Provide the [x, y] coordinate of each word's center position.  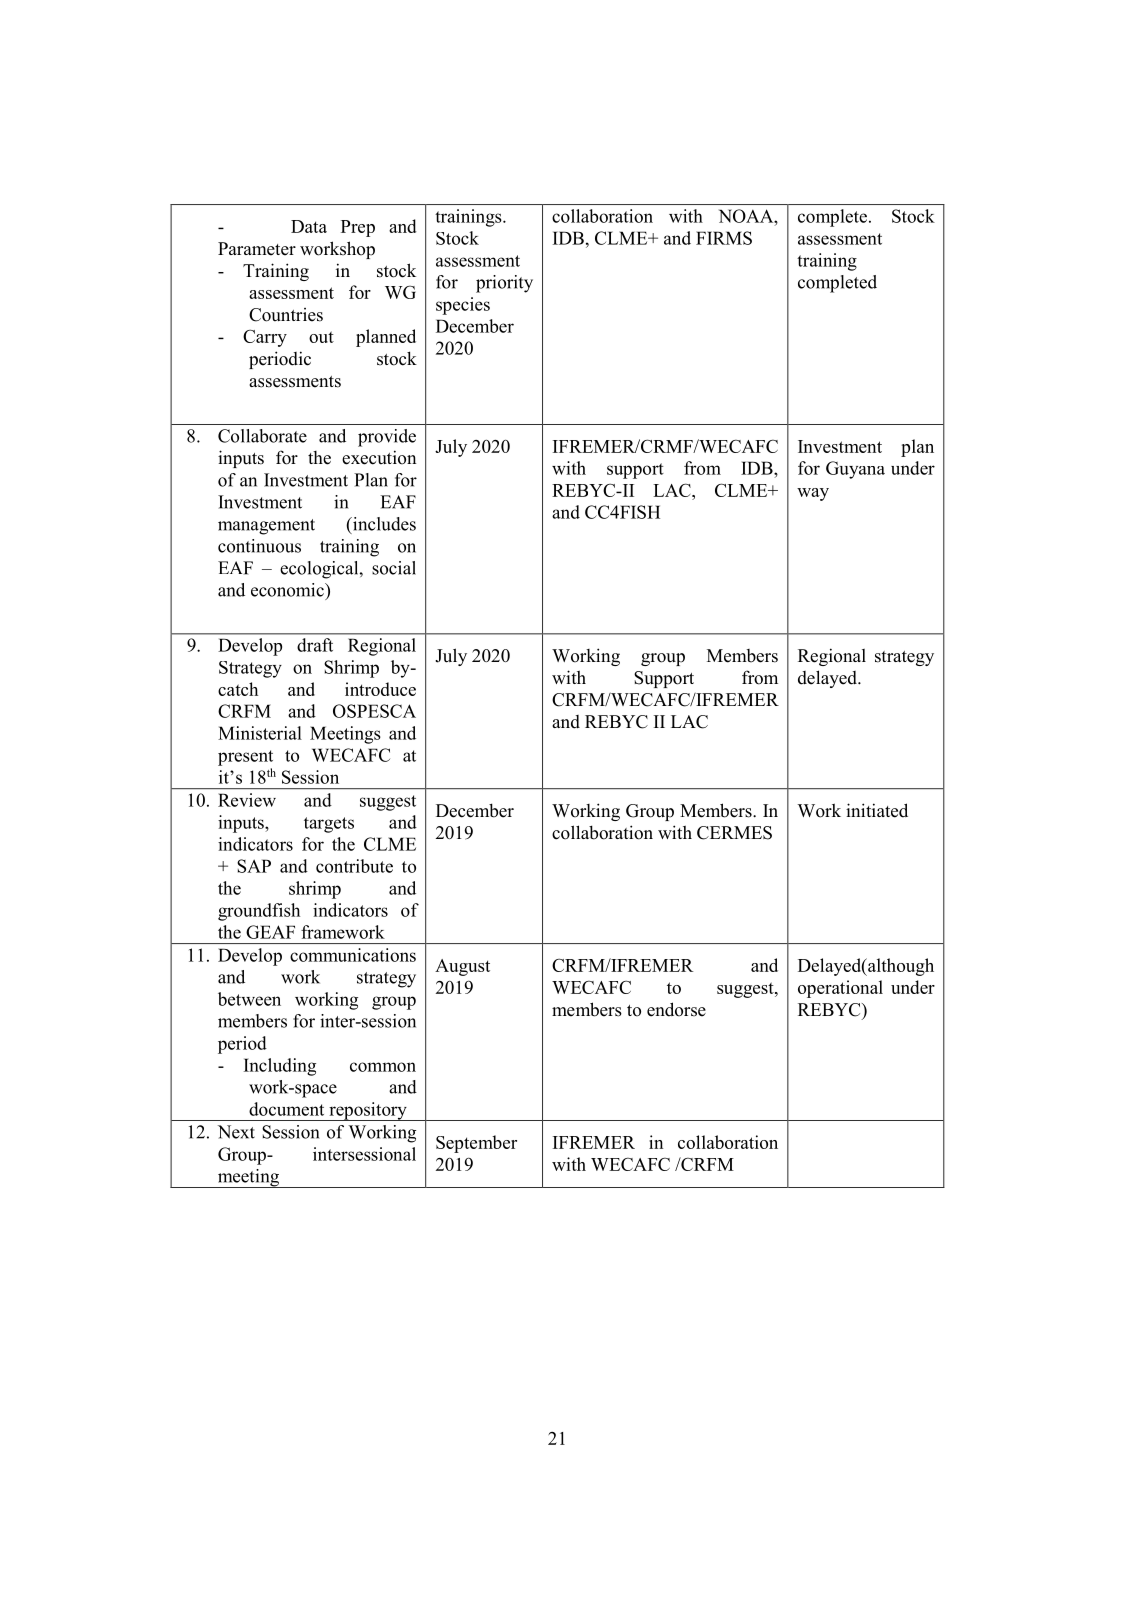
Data [309, 226]
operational [840, 989]
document [286, 1109]
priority [504, 284]
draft [315, 645]
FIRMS [724, 238]
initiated [877, 810]
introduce [380, 689]
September [476, 1144]
